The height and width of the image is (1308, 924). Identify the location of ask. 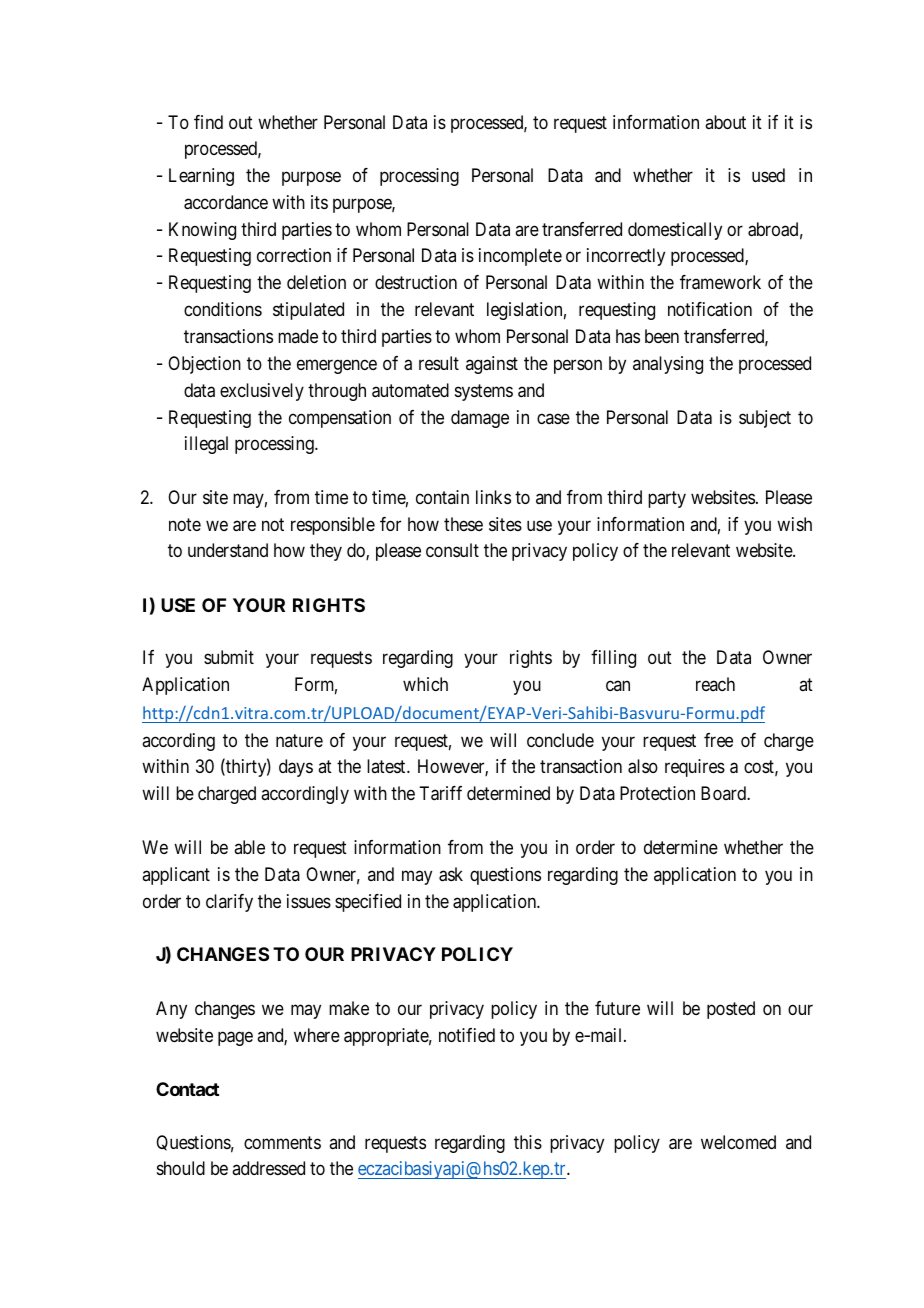
(451, 874).
